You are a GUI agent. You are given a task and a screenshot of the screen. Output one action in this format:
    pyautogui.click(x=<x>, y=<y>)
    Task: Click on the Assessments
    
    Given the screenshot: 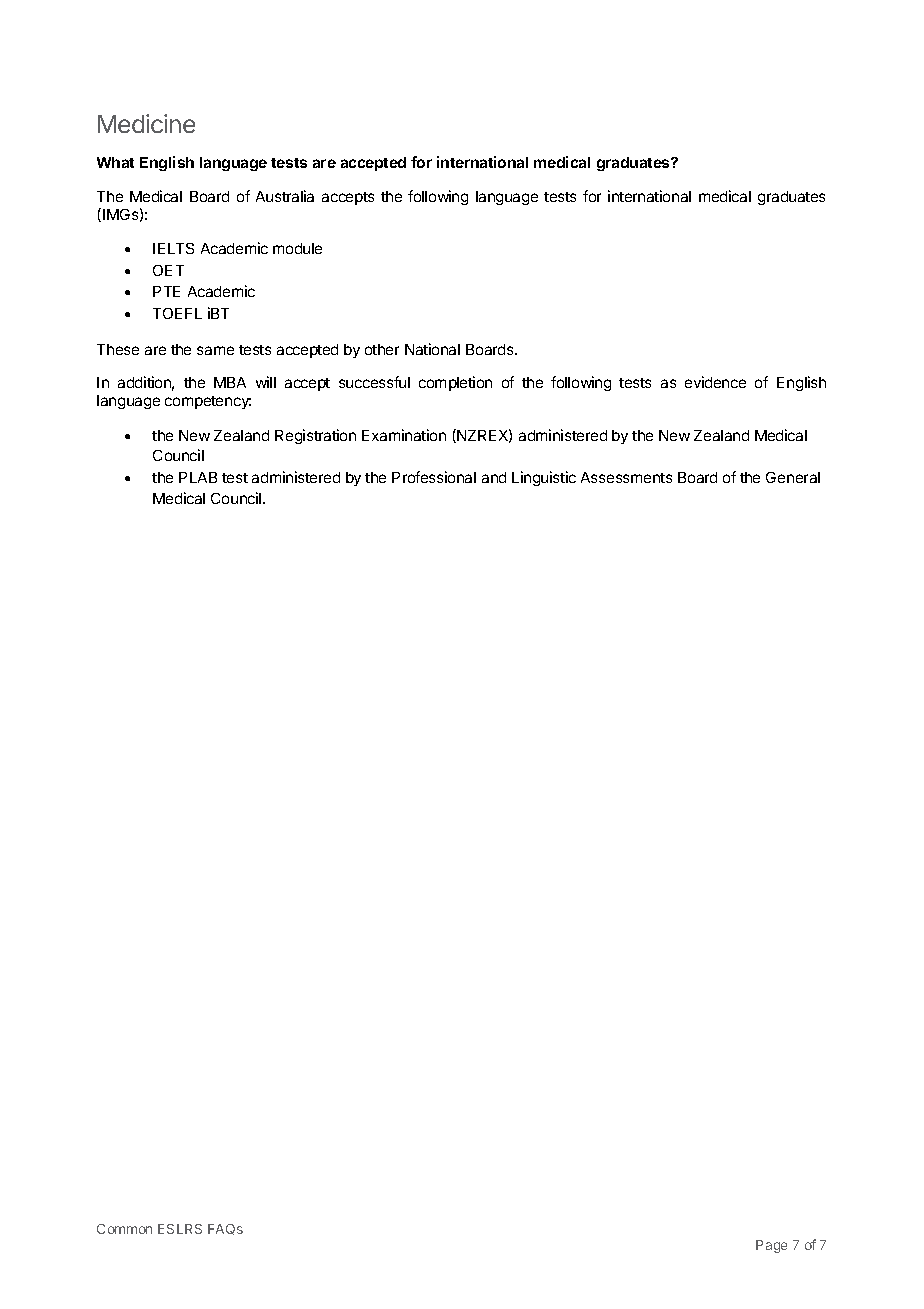 What is the action you would take?
    pyautogui.click(x=626, y=477)
